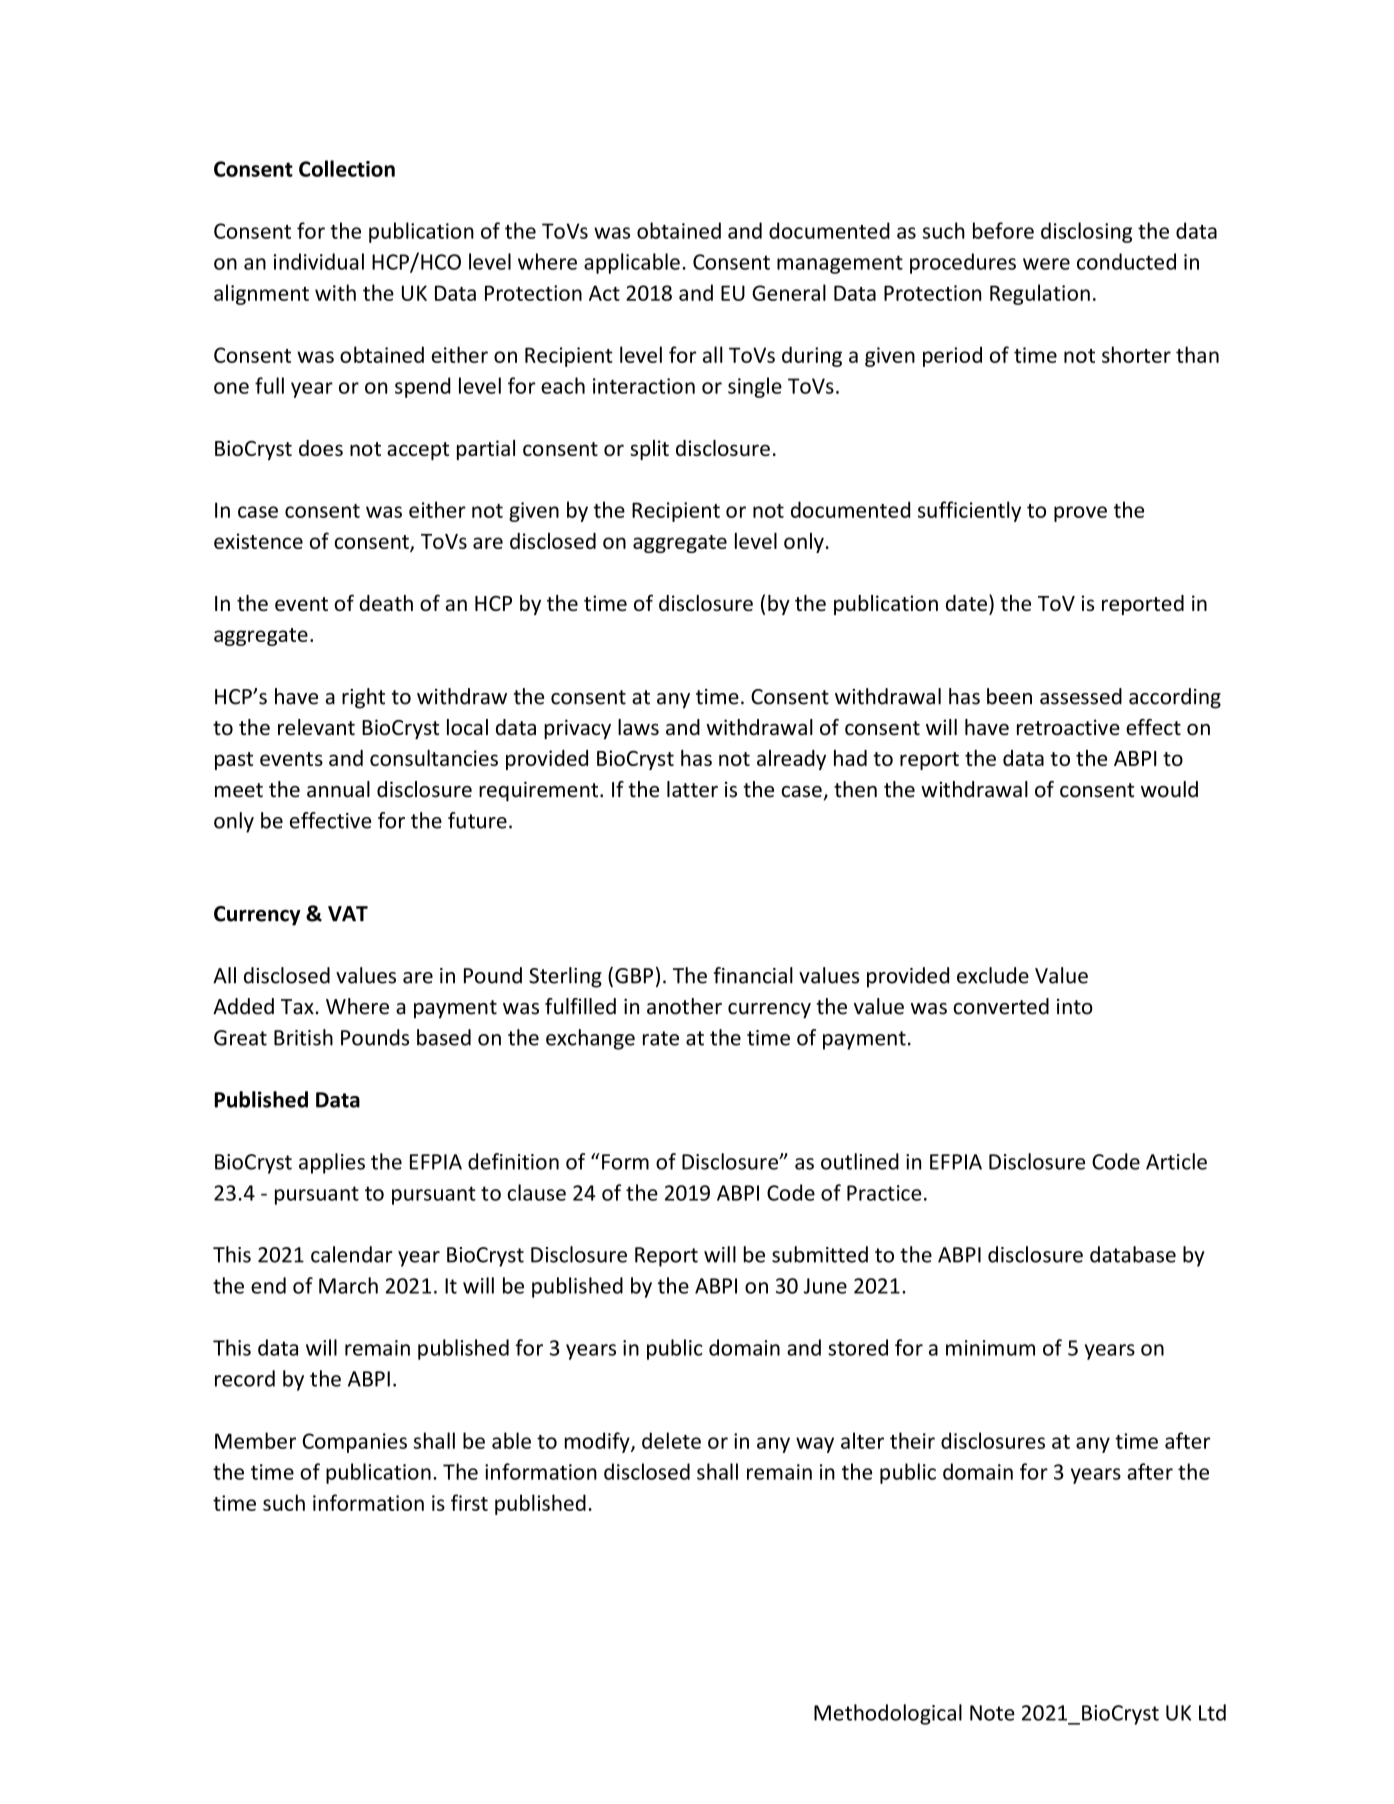  What do you see at coordinates (649, 450) in the page?
I see `split` at bounding box center [649, 450].
